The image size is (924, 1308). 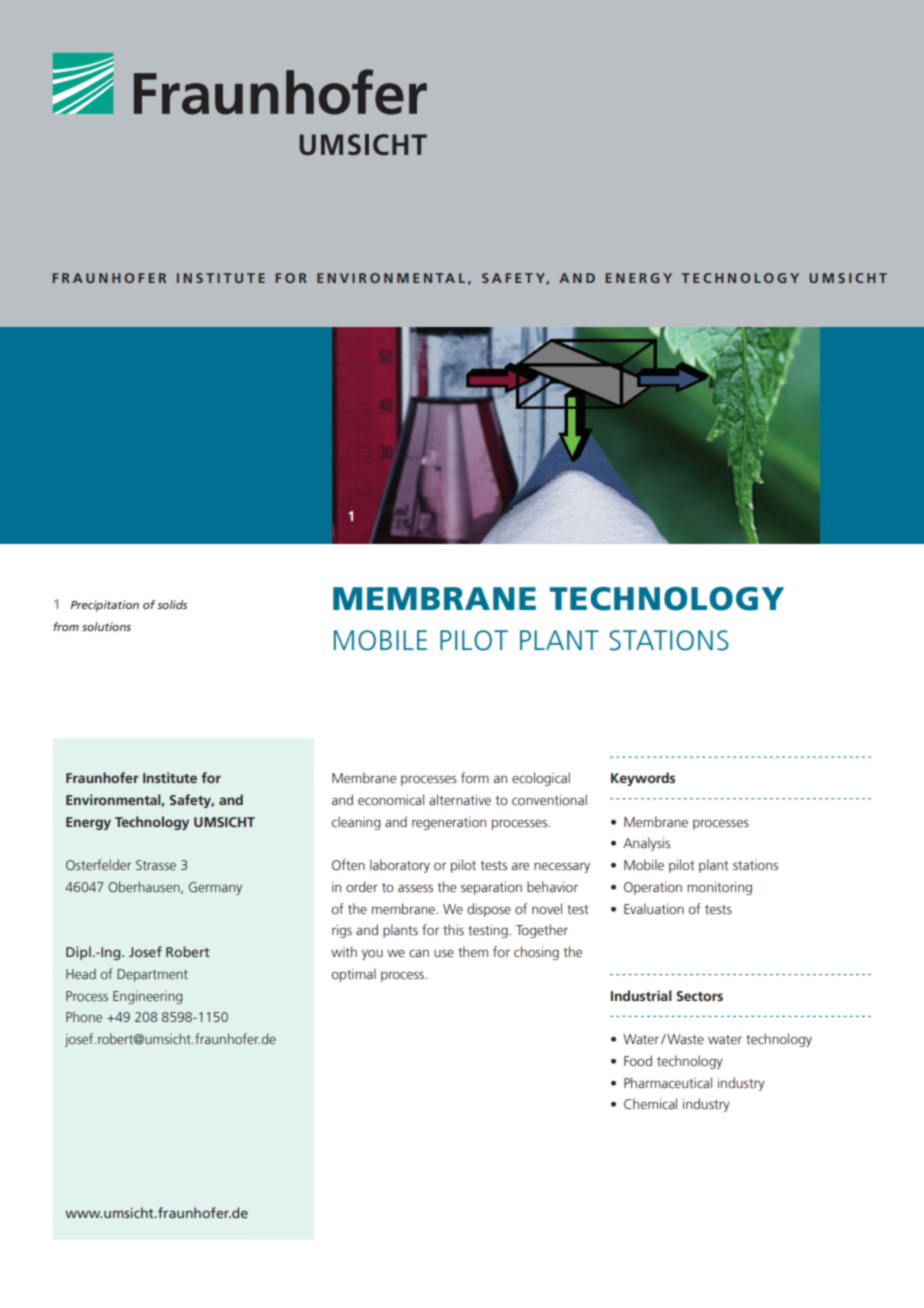 What do you see at coordinates (643, 779) in the screenshot?
I see `Keywords` at bounding box center [643, 779].
